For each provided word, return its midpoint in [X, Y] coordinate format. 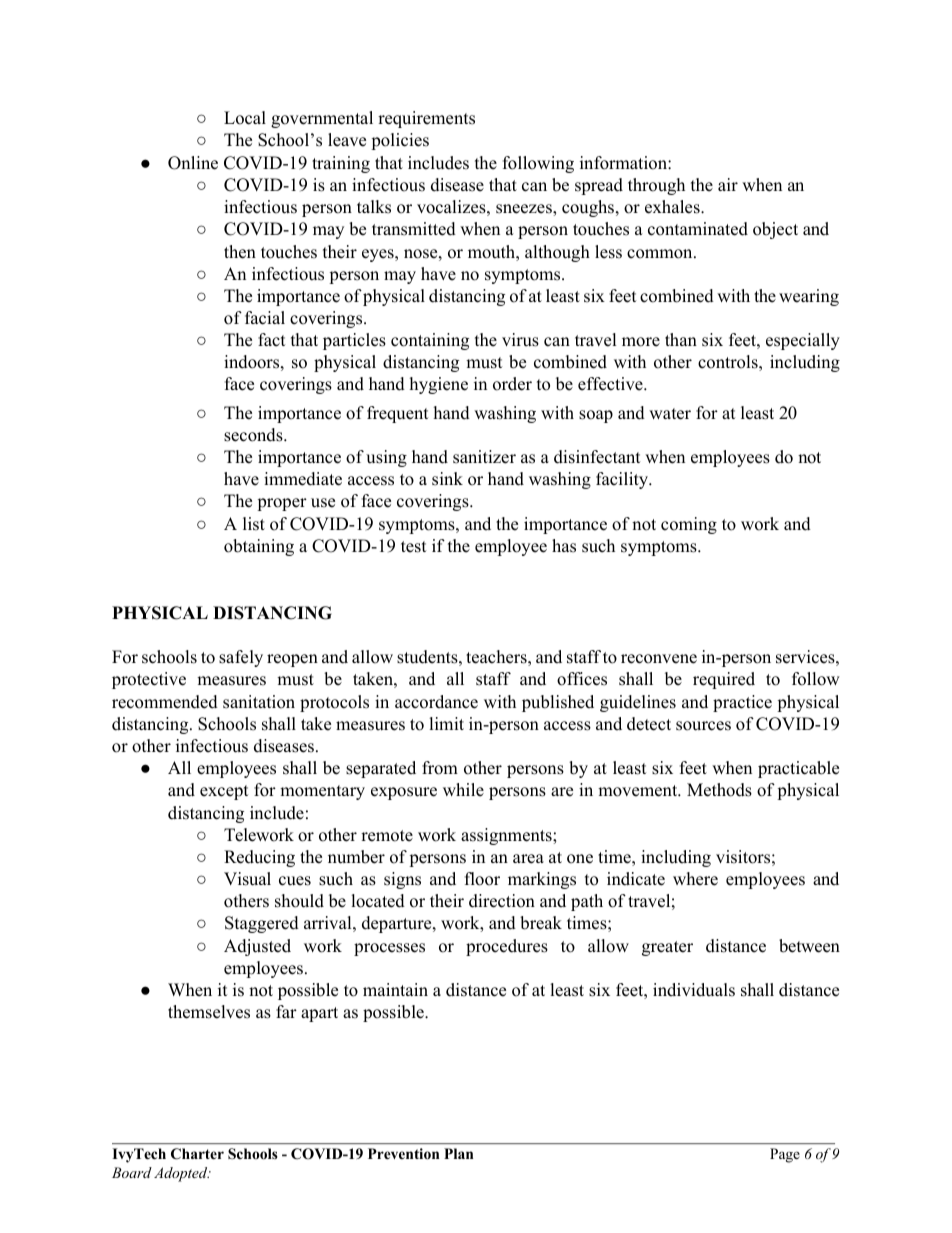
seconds [254, 435]
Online [193, 163]
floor [482, 879]
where [695, 879]
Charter [197, 1154]
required [724, 680]
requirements [426, 119]
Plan [458, 1153]
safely [241, 658]
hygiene [439, 385]
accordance [436, 702]
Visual [247, 879]
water [670, 414]
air [728, 184]
